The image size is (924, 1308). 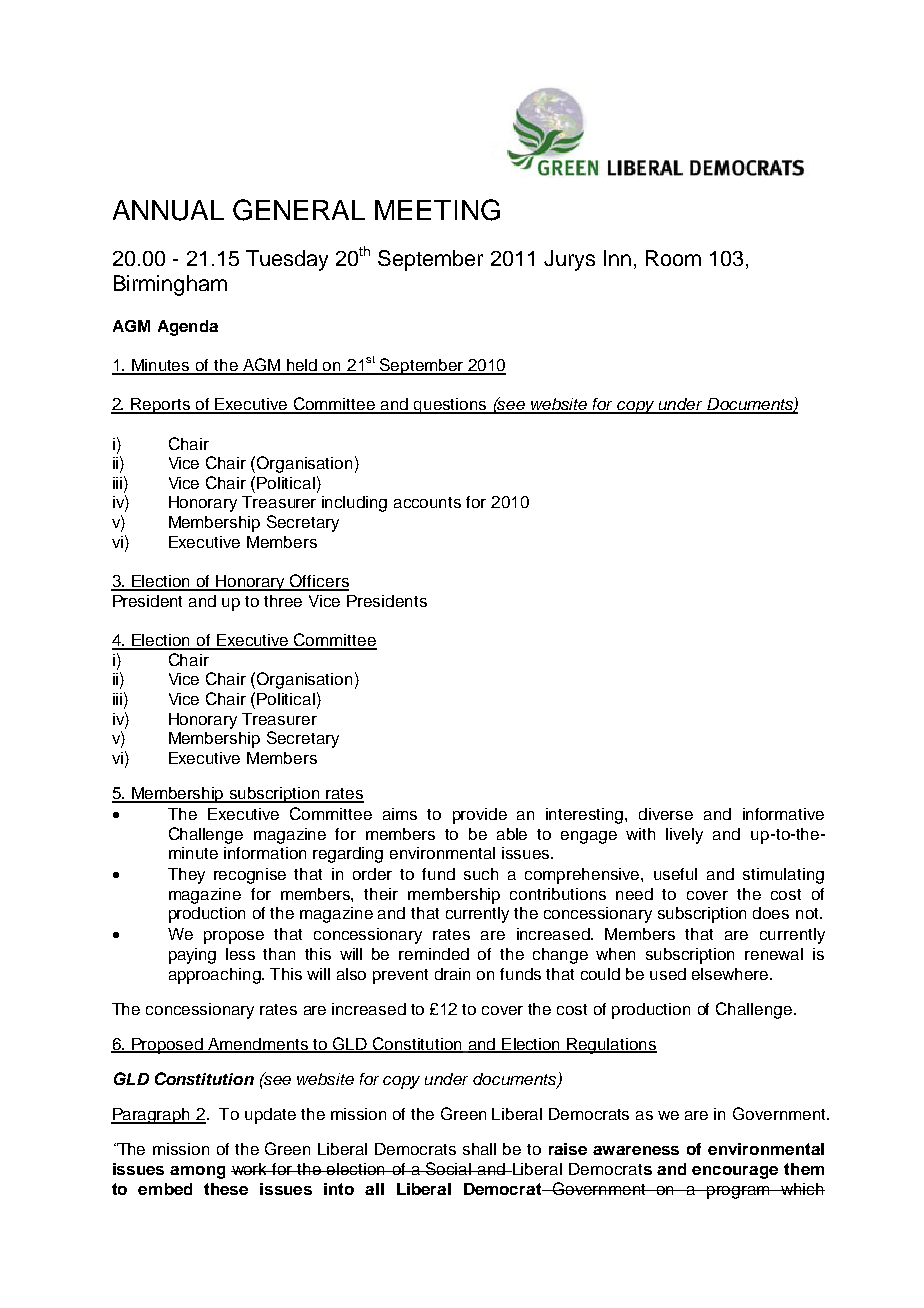 What do you see at coordinates (479, 1149) in the screenshot?
I see `shall` at bounding box center [479, 1149].
